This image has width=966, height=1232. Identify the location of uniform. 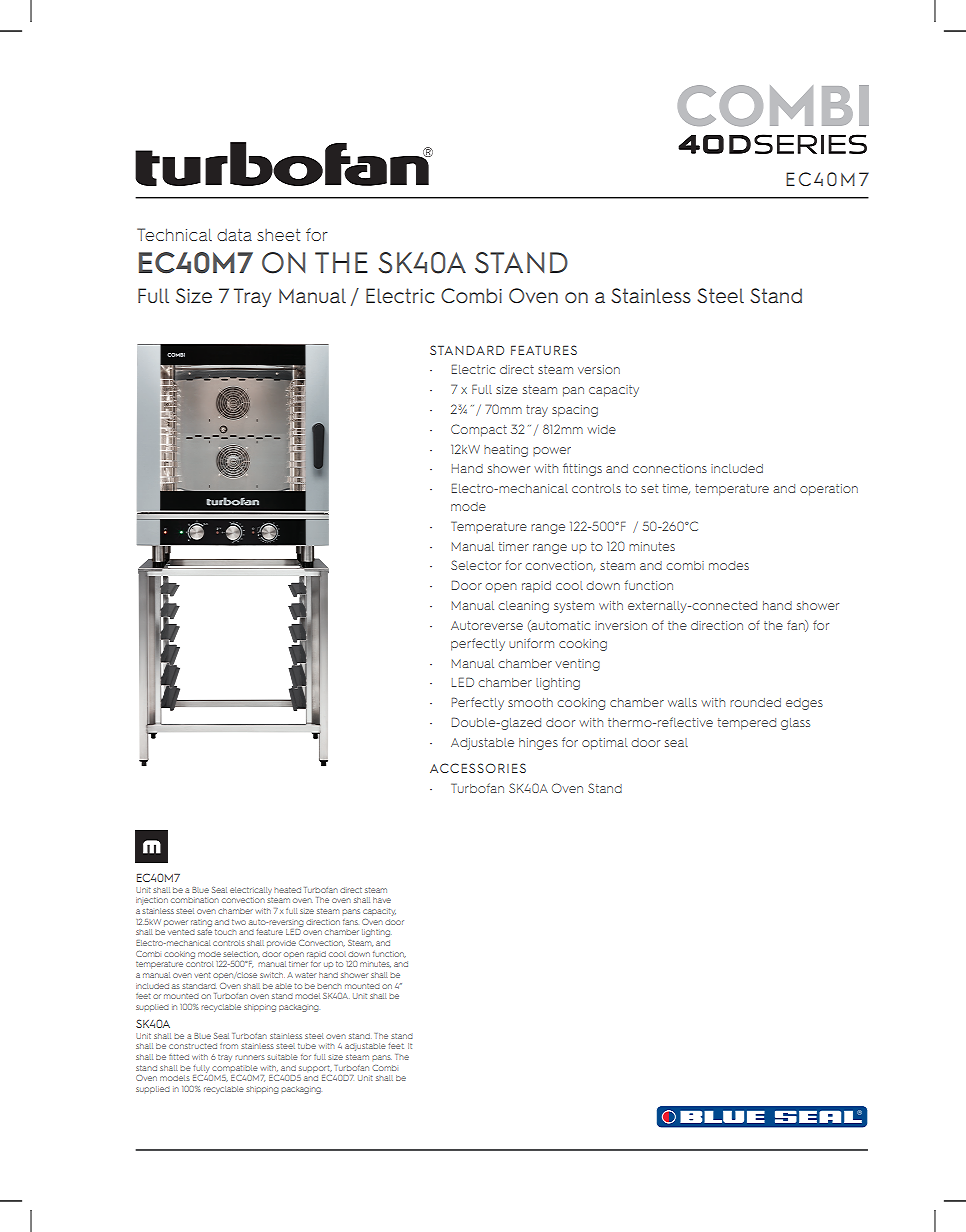
(531, 643).
